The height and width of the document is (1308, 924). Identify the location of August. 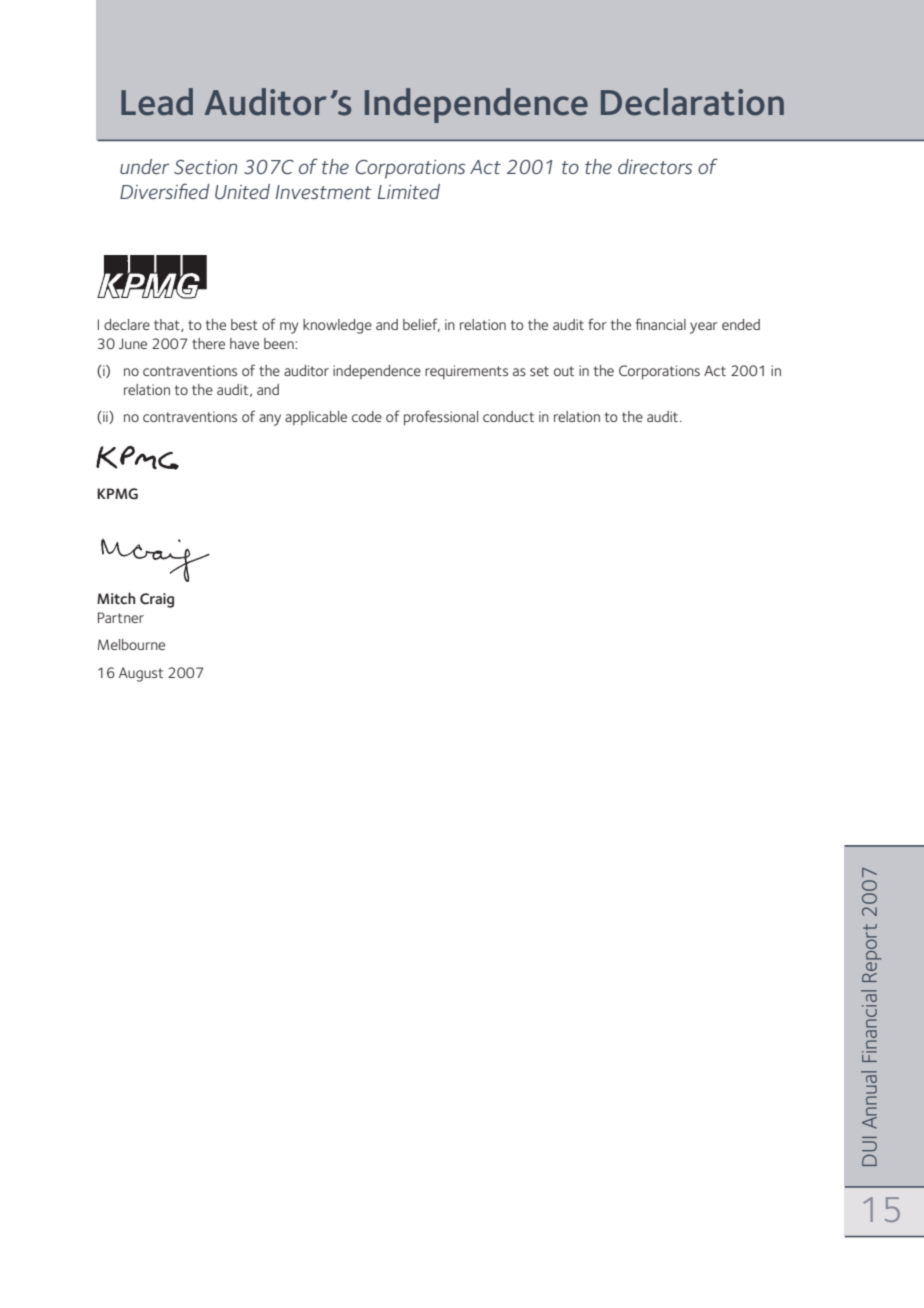
(141, 674).
